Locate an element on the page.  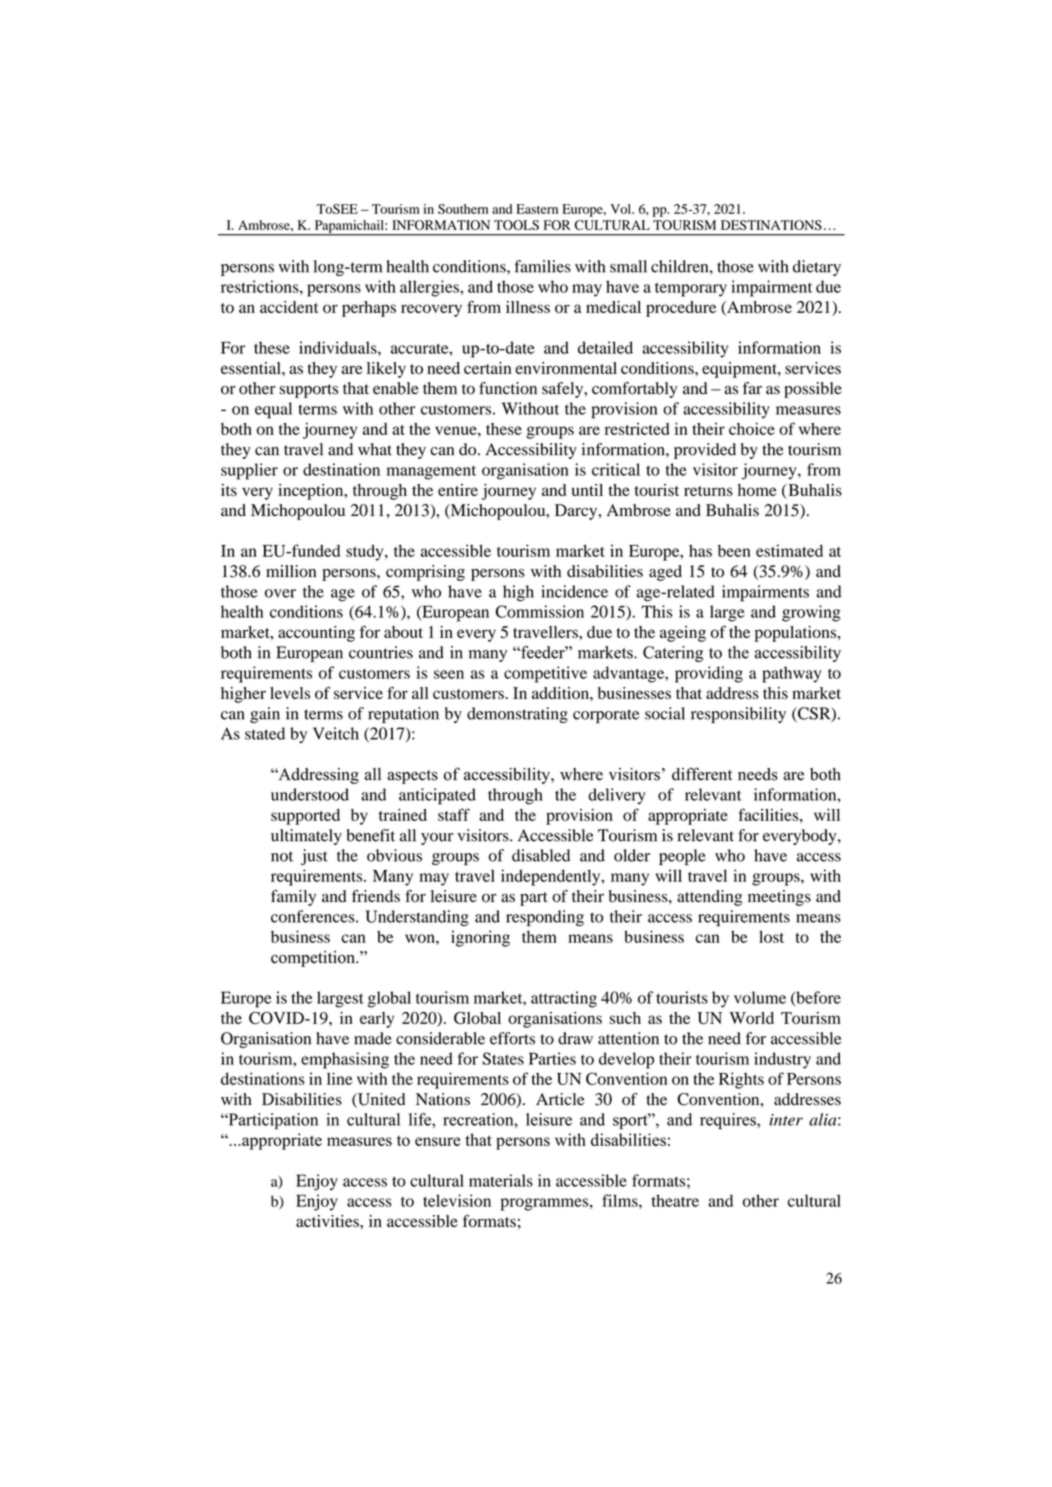
materials is located at coordinates (501, 1180).
